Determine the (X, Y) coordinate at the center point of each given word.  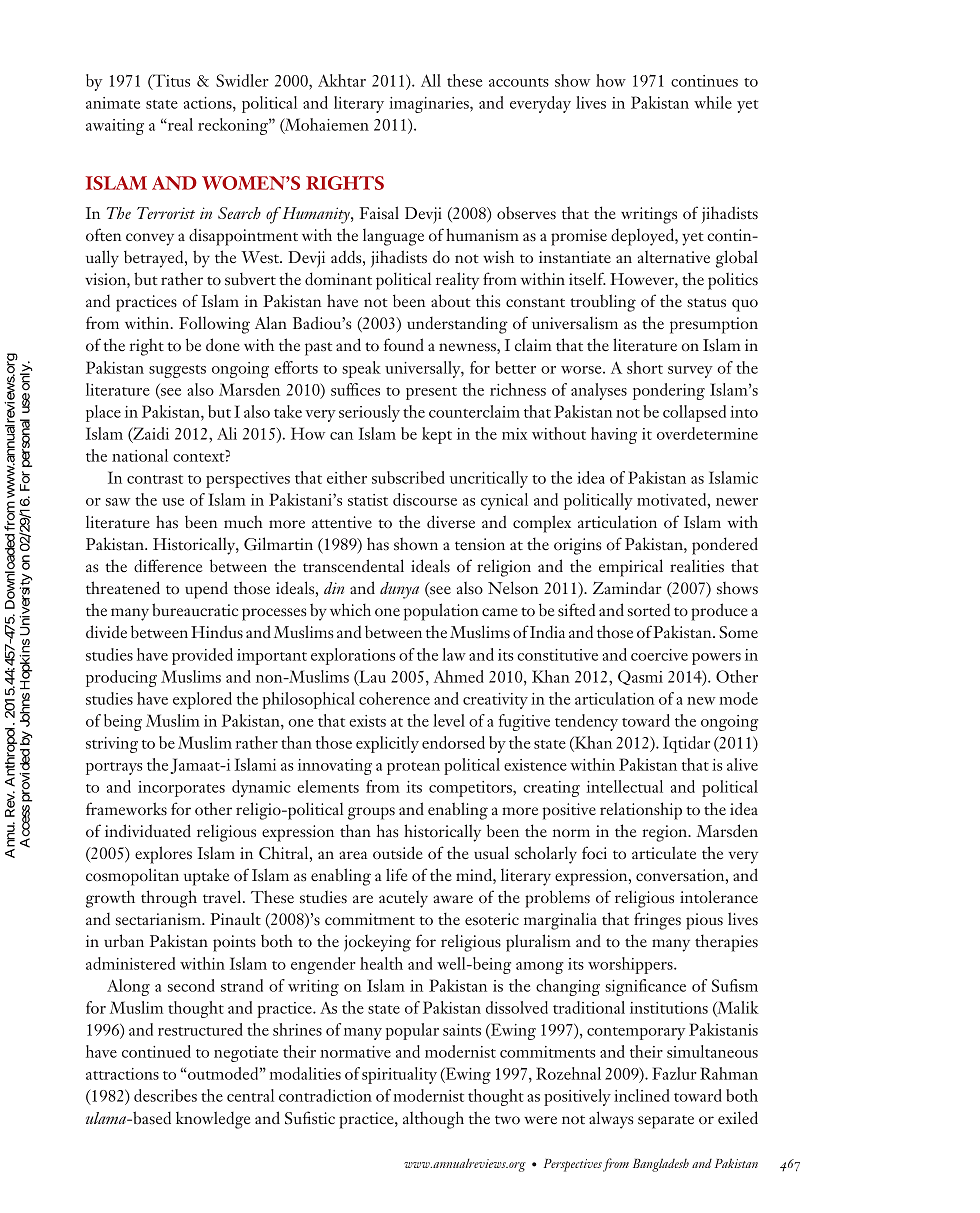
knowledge (213, 1120)
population (441, 612)
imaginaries (430, 105)
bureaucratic (195, 609)
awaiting (115, 127)
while (713, 102)
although (433, 1120)
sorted (649, 610)
